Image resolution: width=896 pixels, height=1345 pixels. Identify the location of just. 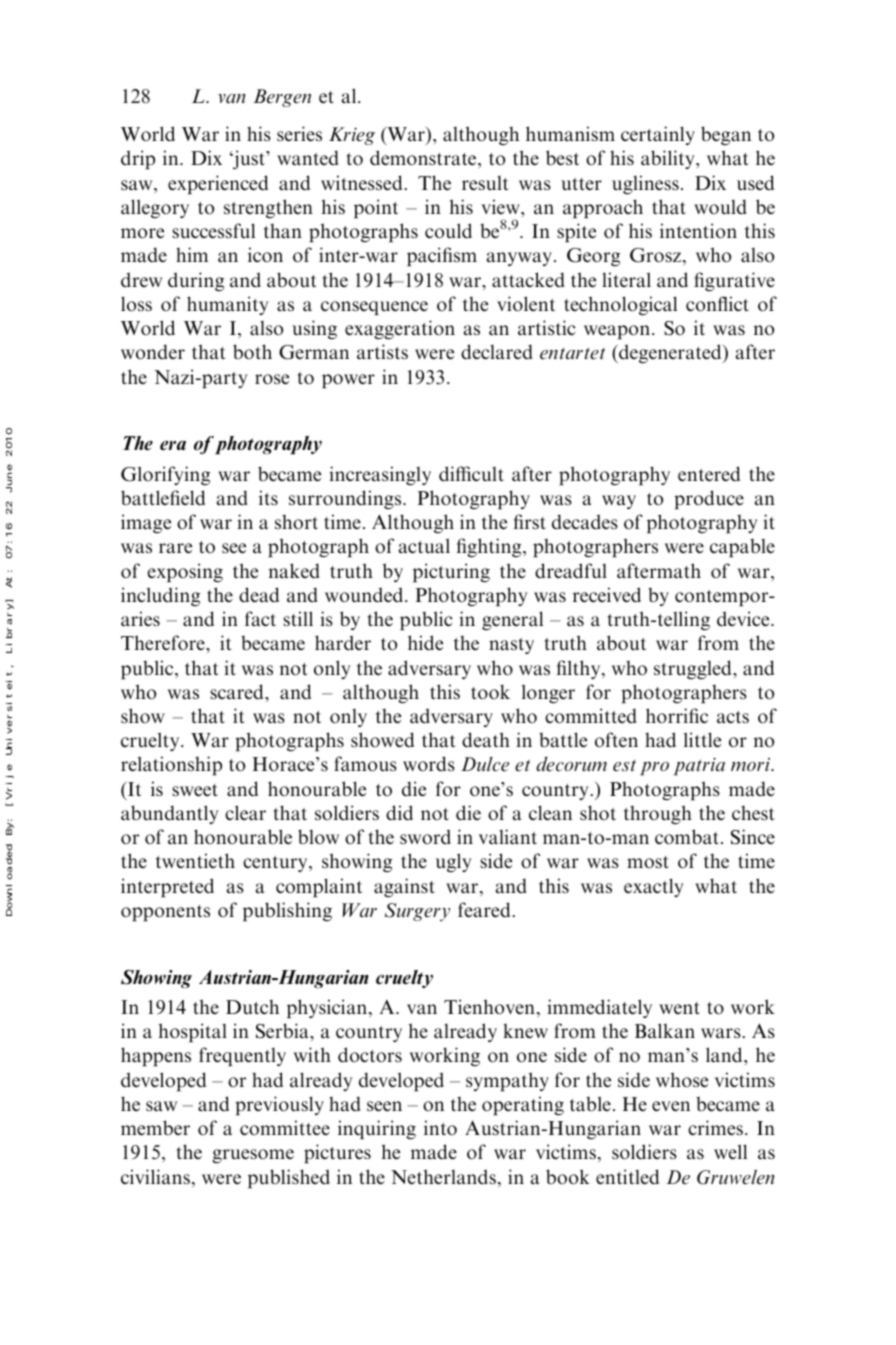
(249, 159).
